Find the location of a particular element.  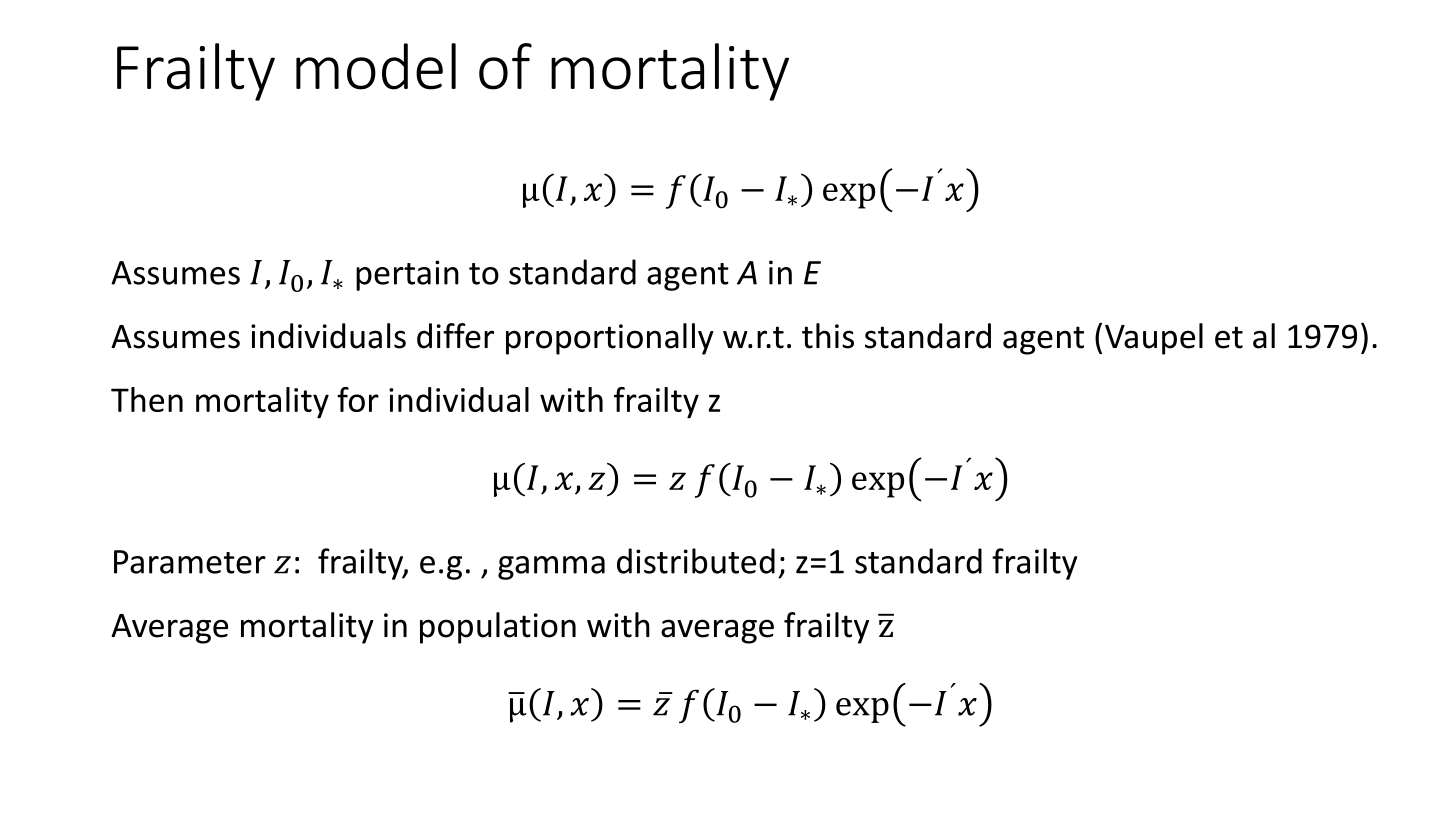

gamma is located at coordinates (551, 568).
